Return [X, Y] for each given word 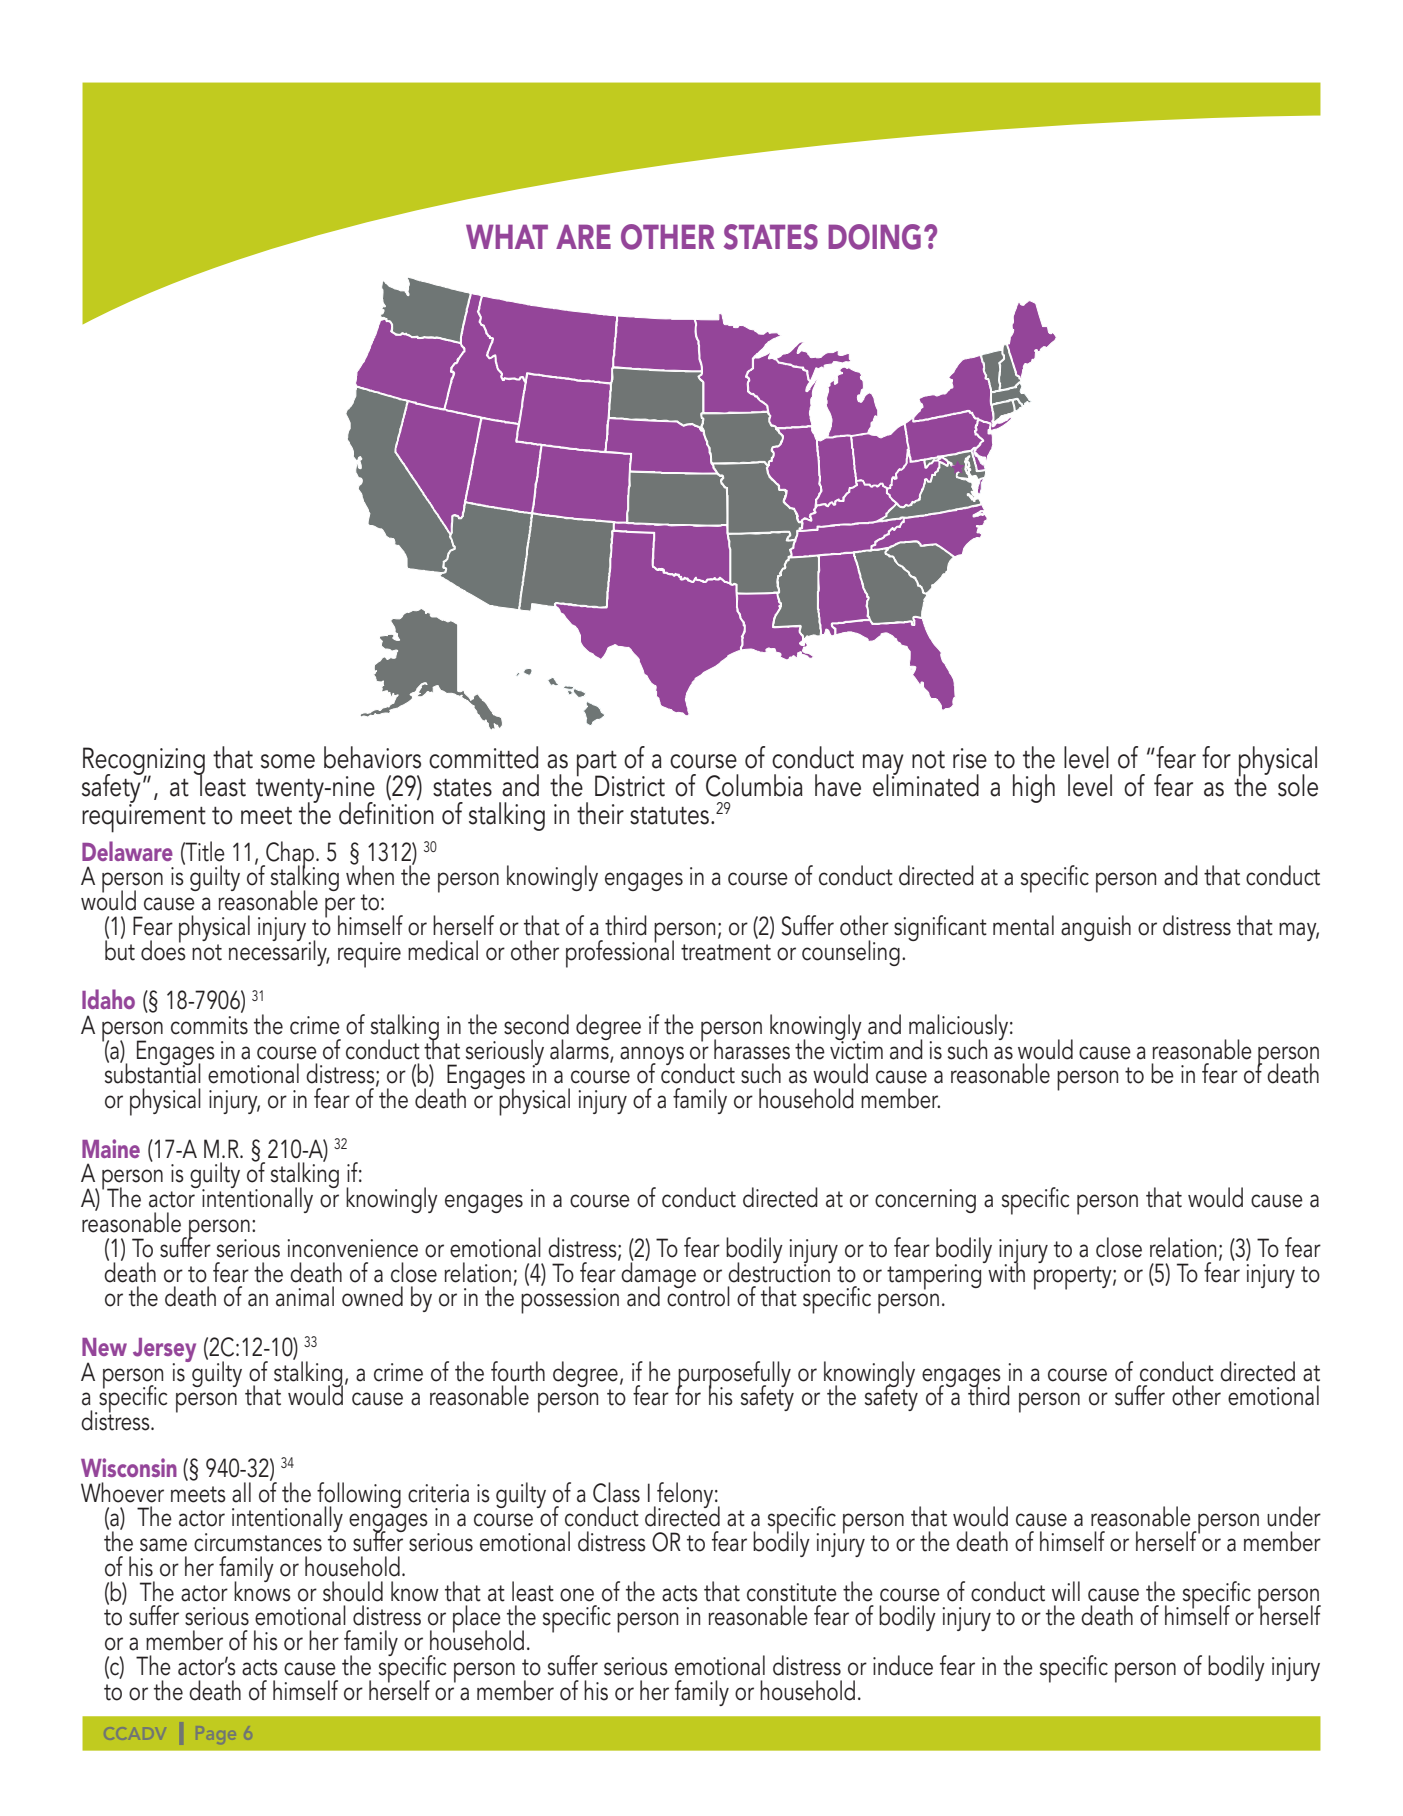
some [288, 761]
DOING [874, 237]
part [597, 765]
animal [305, 1296]
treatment [726, 952]
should [353, 1591]
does [163, 949]
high [1034, 788]
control [698, 1295]
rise [970, 758]
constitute [792, 1592]
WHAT [507, 236]
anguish [1096, 928]
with [1005, 1271]
